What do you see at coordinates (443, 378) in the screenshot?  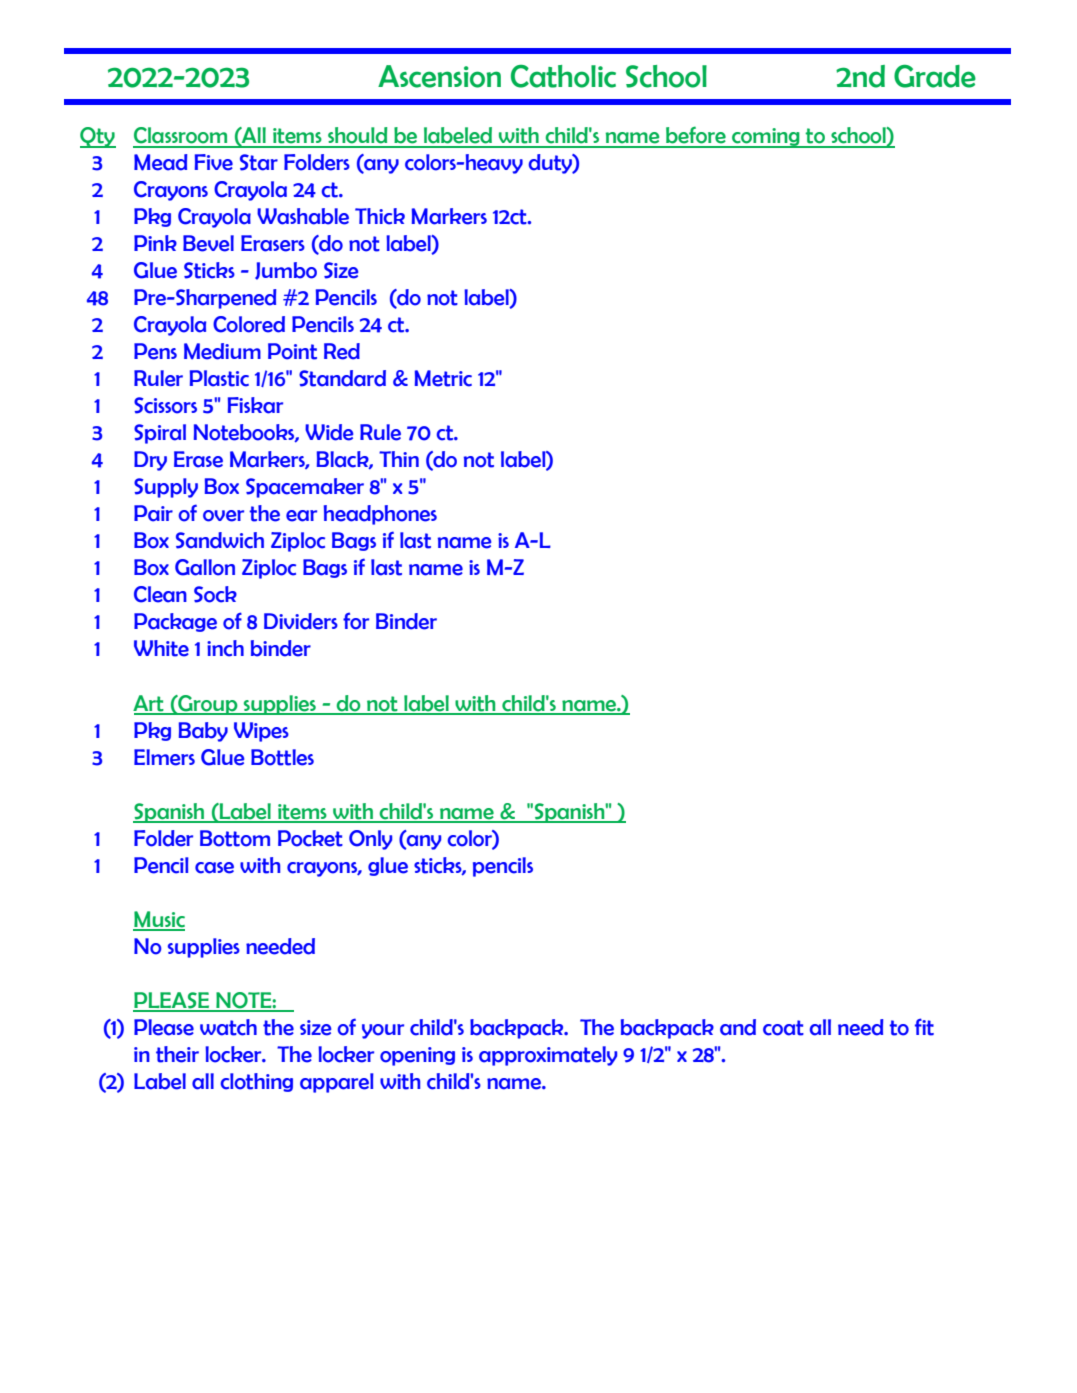 I see `Metric` at bounding box center [443, 378].
